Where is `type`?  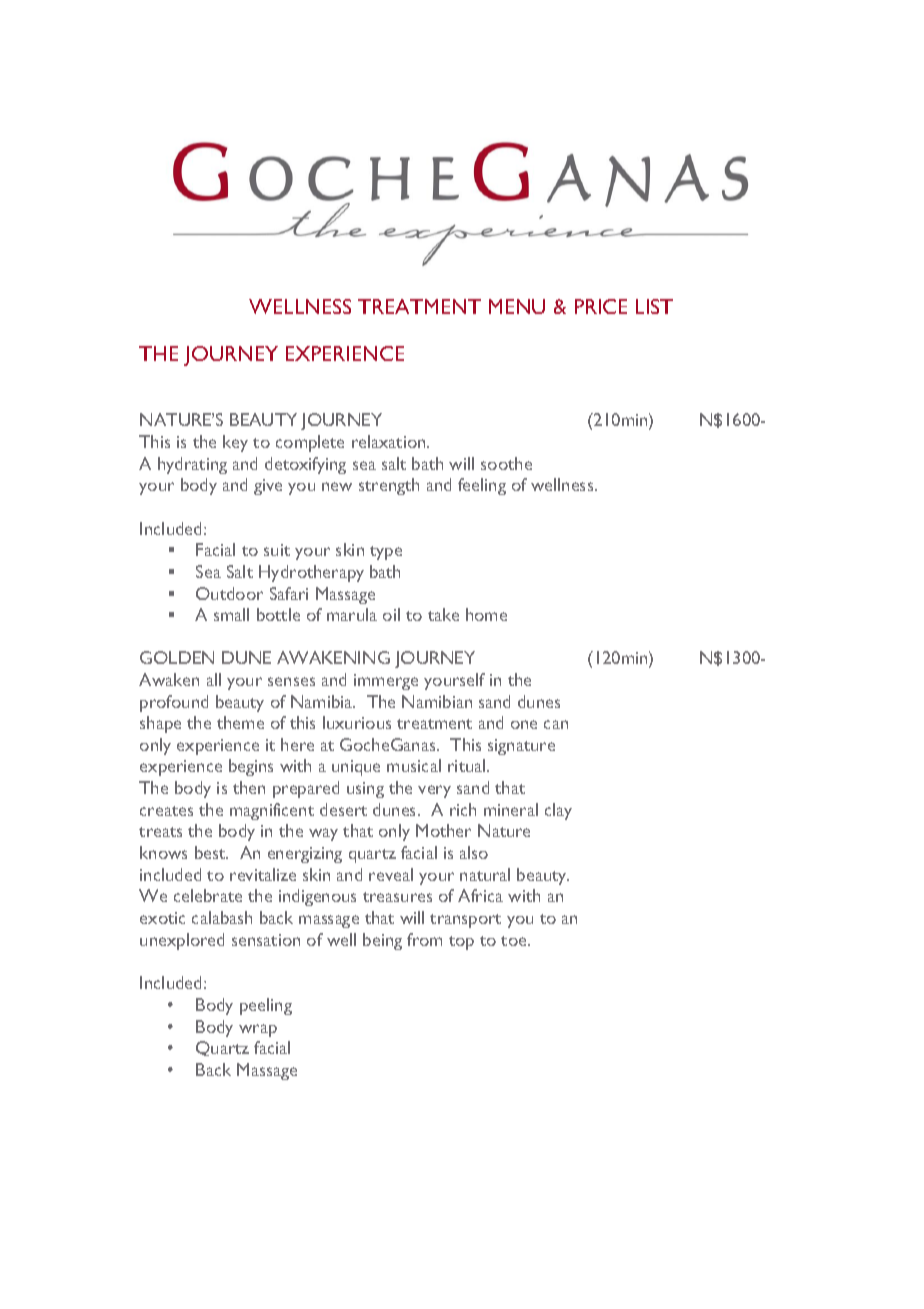
type is located at coordinates (386, 553).
